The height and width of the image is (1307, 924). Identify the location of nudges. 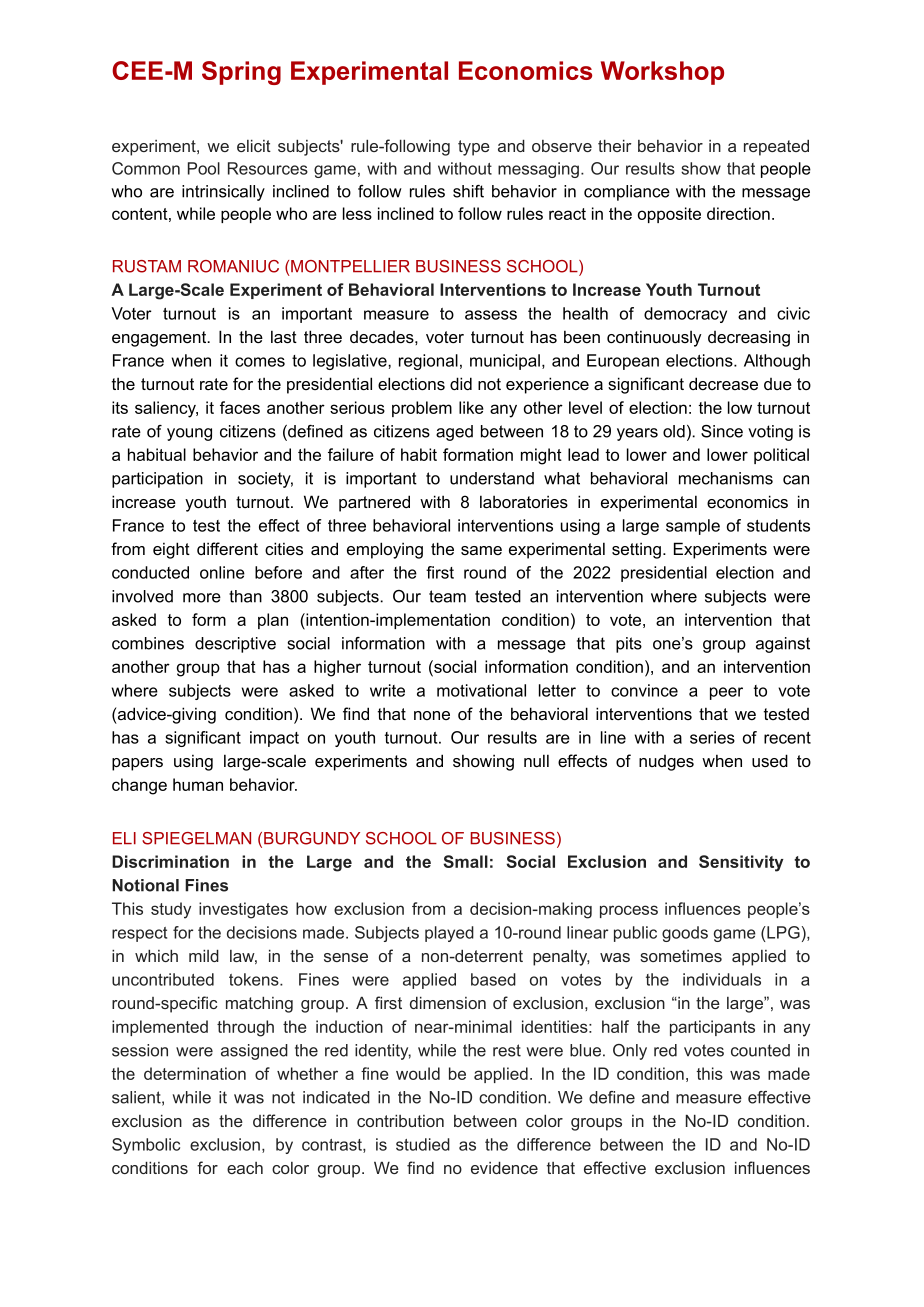
(666, 763).
